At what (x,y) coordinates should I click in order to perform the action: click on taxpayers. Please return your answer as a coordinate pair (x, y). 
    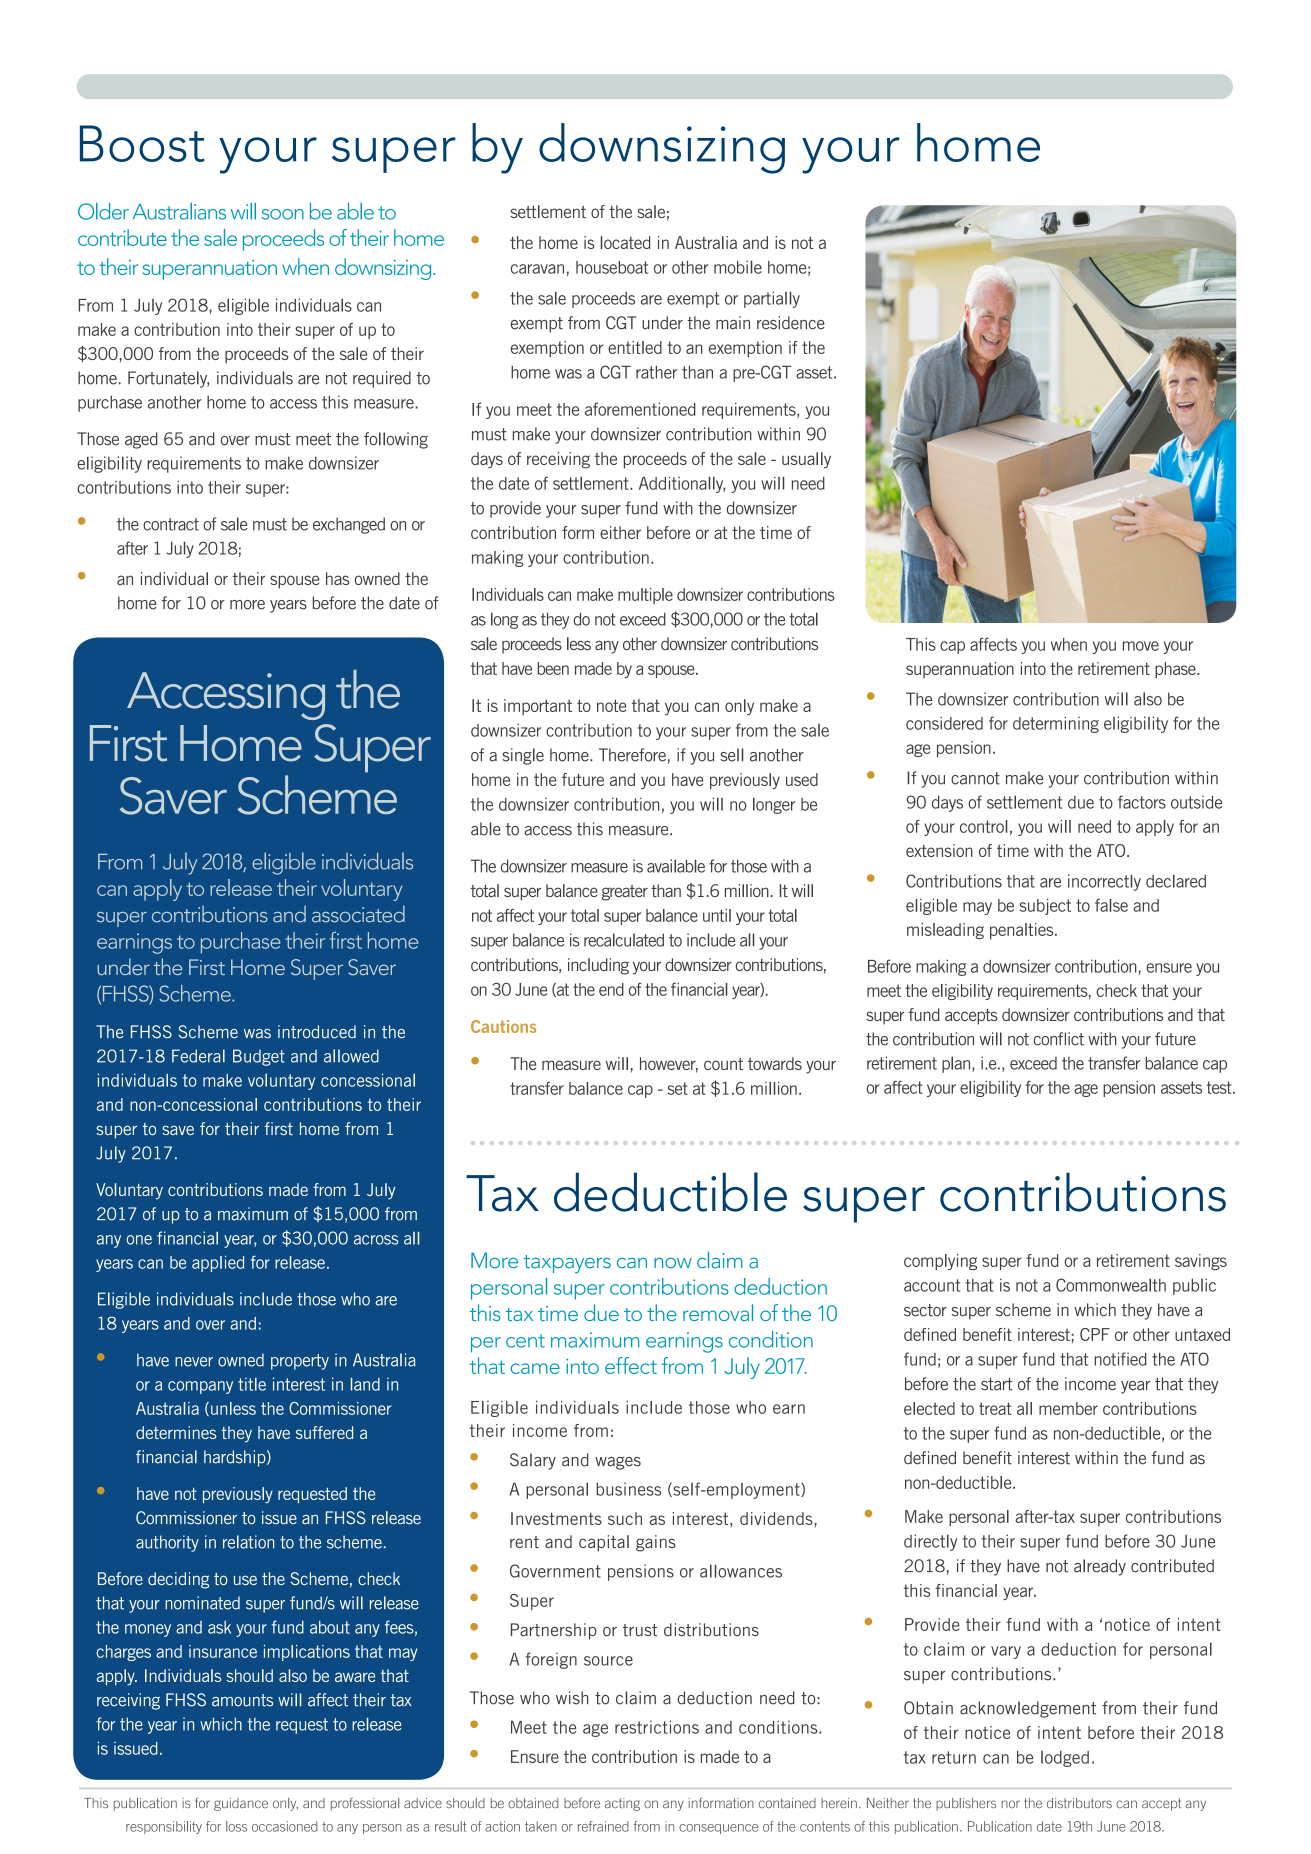
    Looking at the image, I should click on (567, 1264).
